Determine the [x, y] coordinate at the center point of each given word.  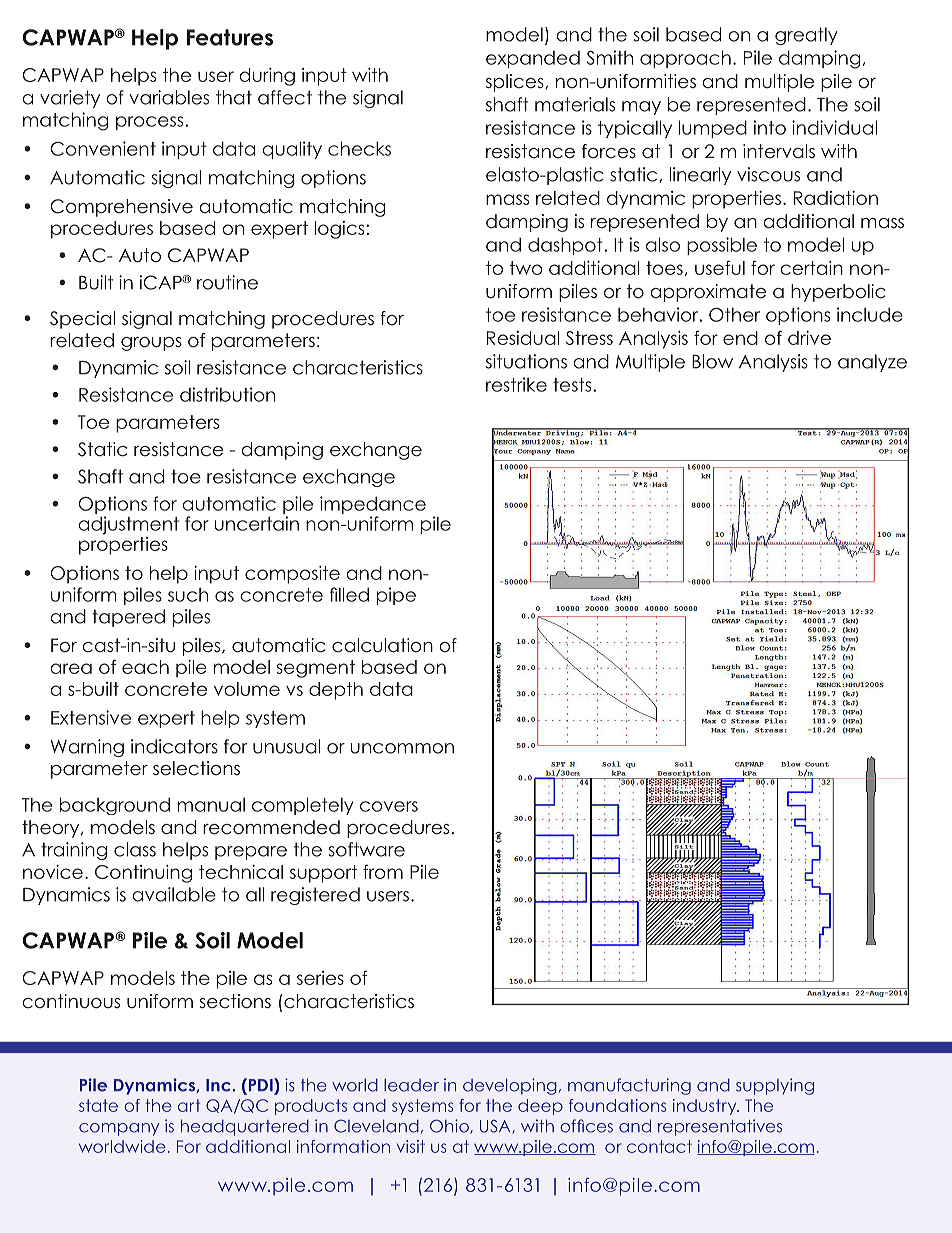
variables [169, 97]
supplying [775, 1086]
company [119, 1129]
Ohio [450, 1126]
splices [516, 83]
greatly [806, 36]
